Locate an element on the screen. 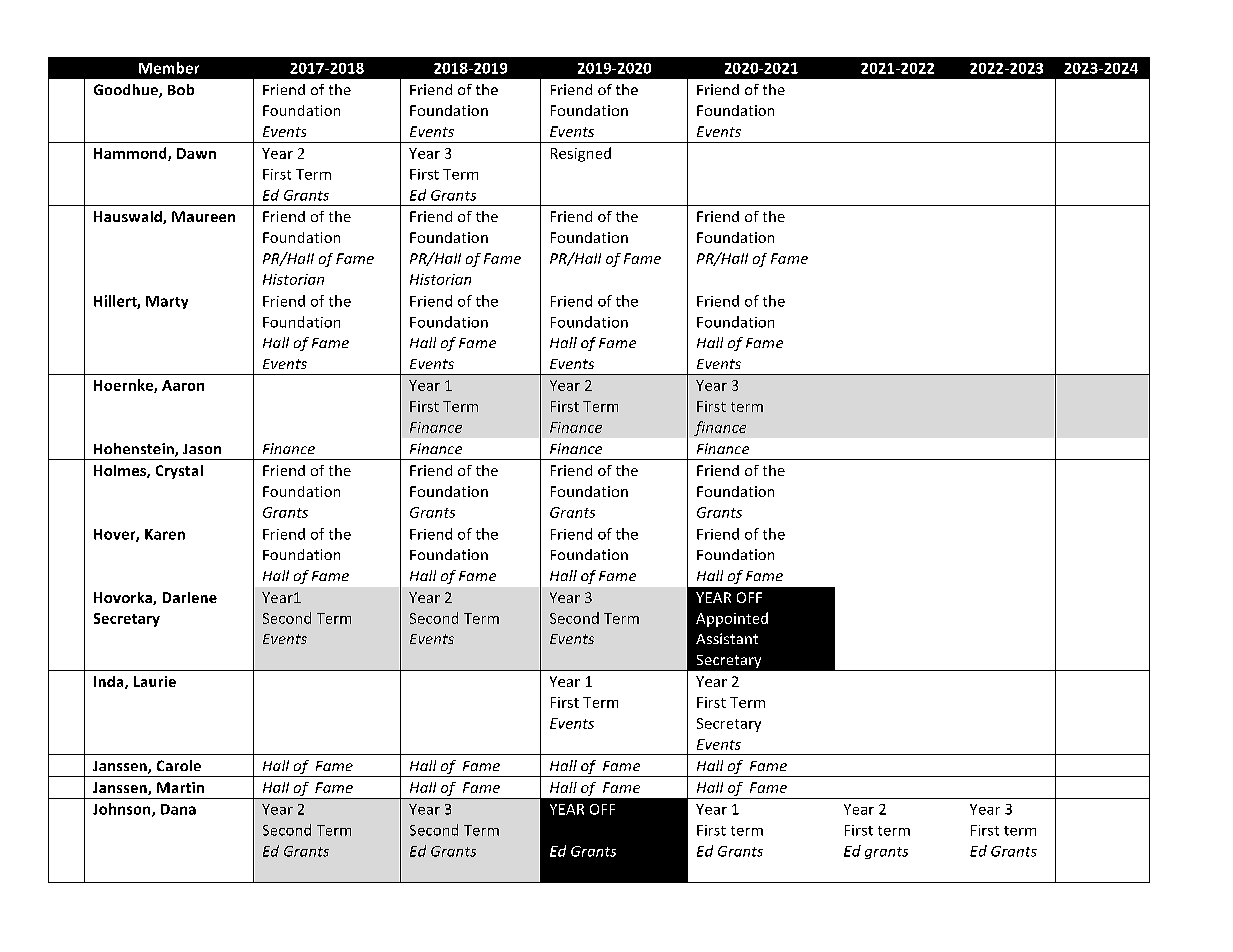 The height and width of the screenshot is (952, 1233). Carole is located at coordinates (179, 765).
